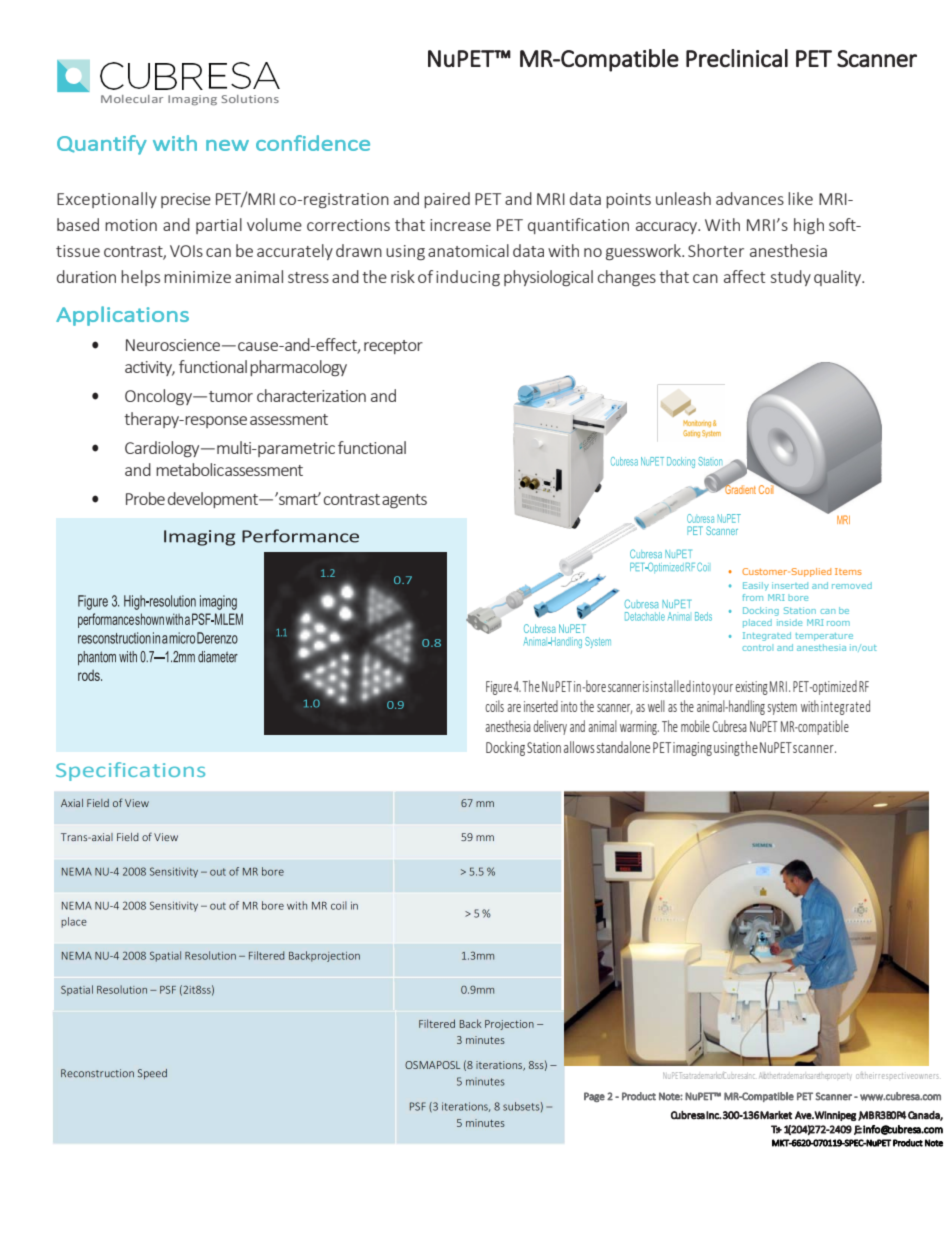  I want to click on risk, so click(403, 276).
